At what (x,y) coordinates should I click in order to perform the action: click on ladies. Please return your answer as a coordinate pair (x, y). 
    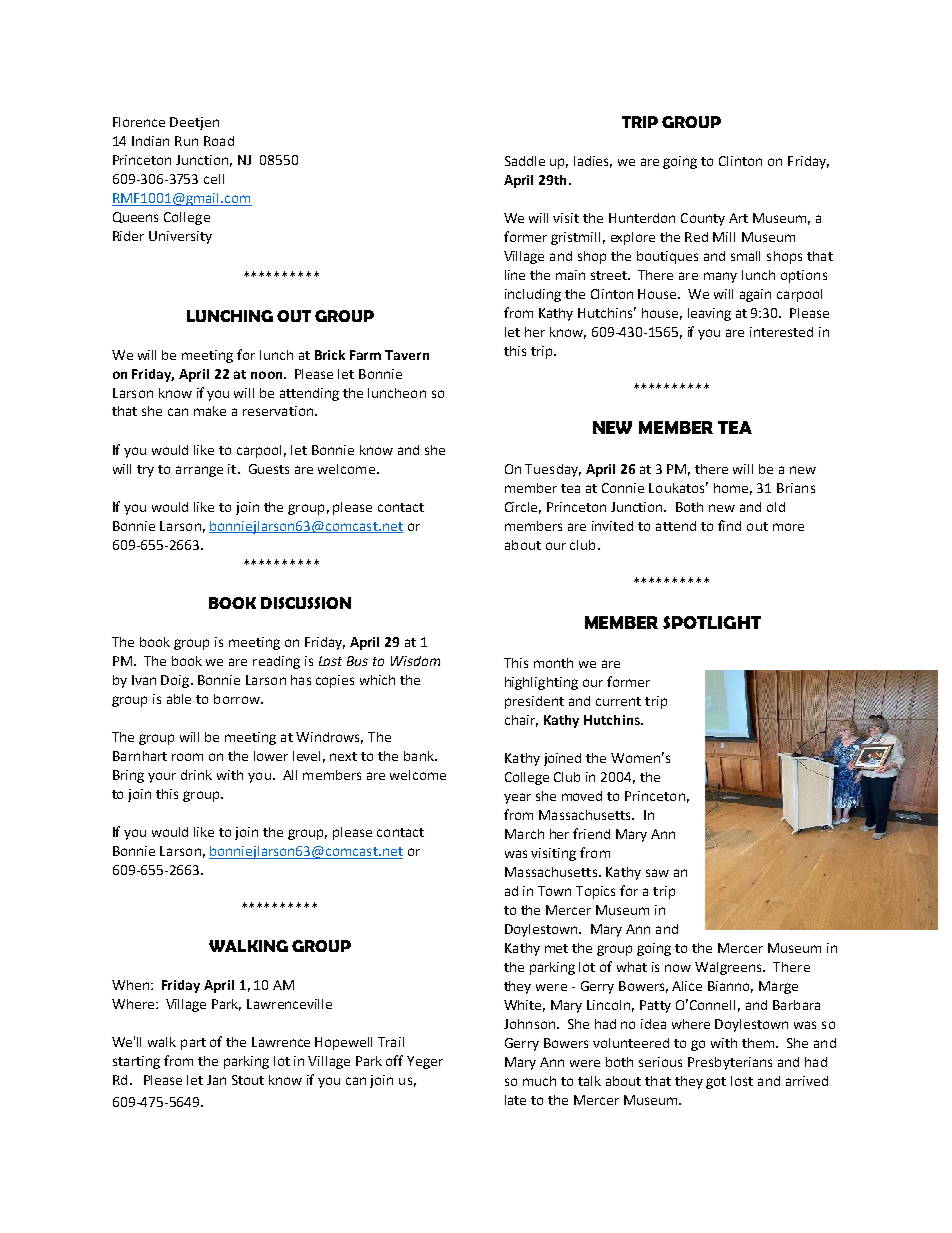
    Looking at the image, I should click on (593, 162).
